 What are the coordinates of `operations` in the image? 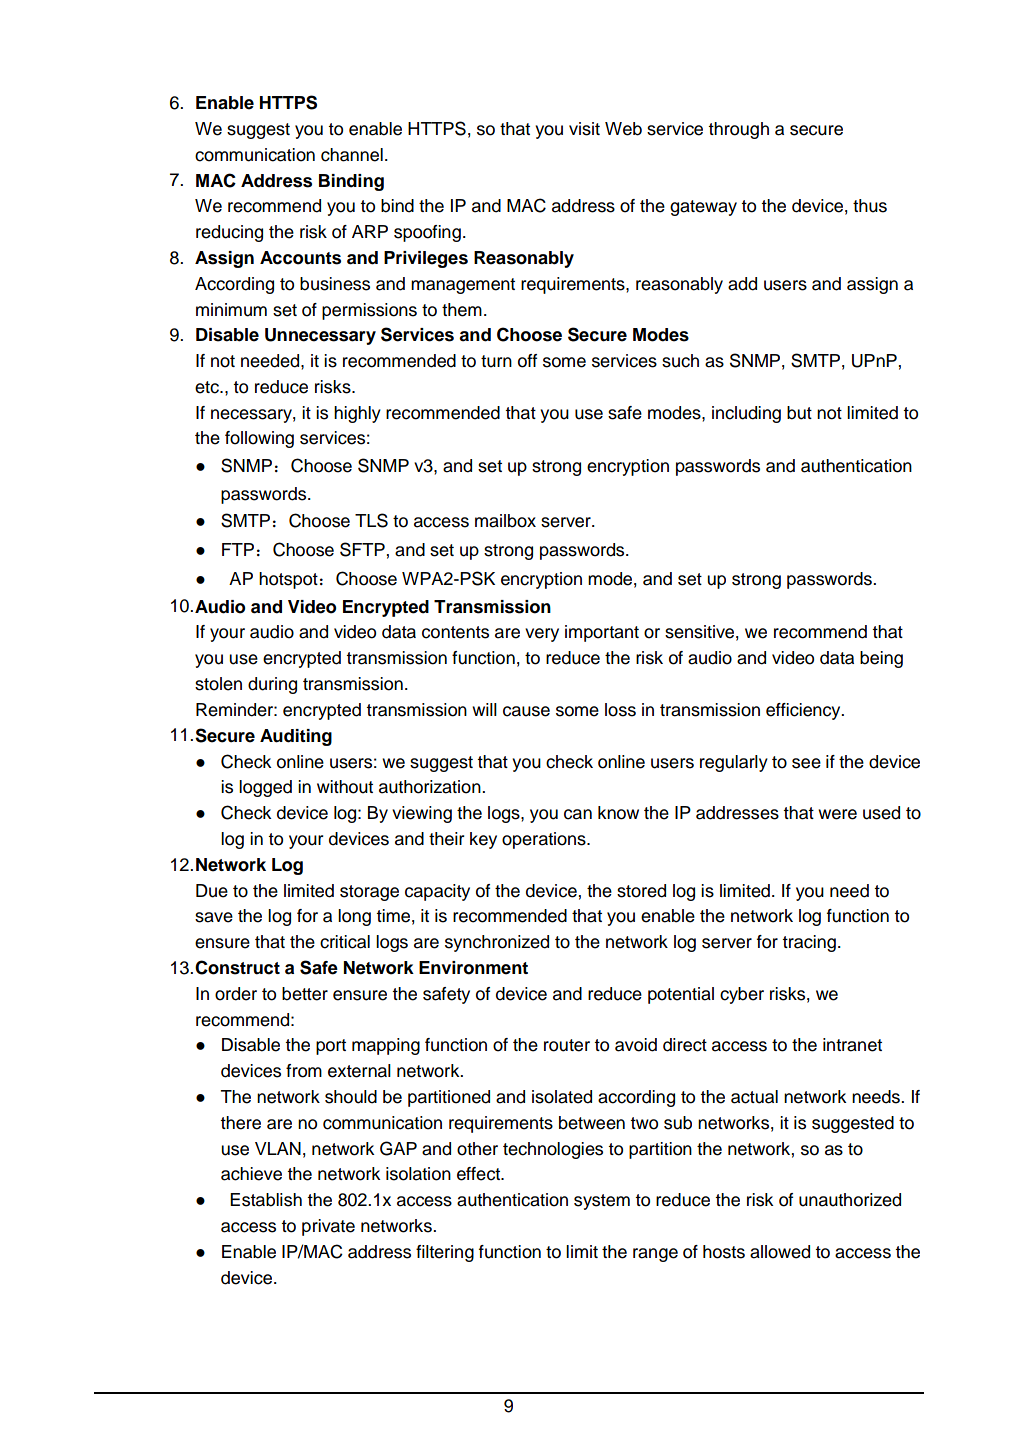 It's located at (545, 840).
